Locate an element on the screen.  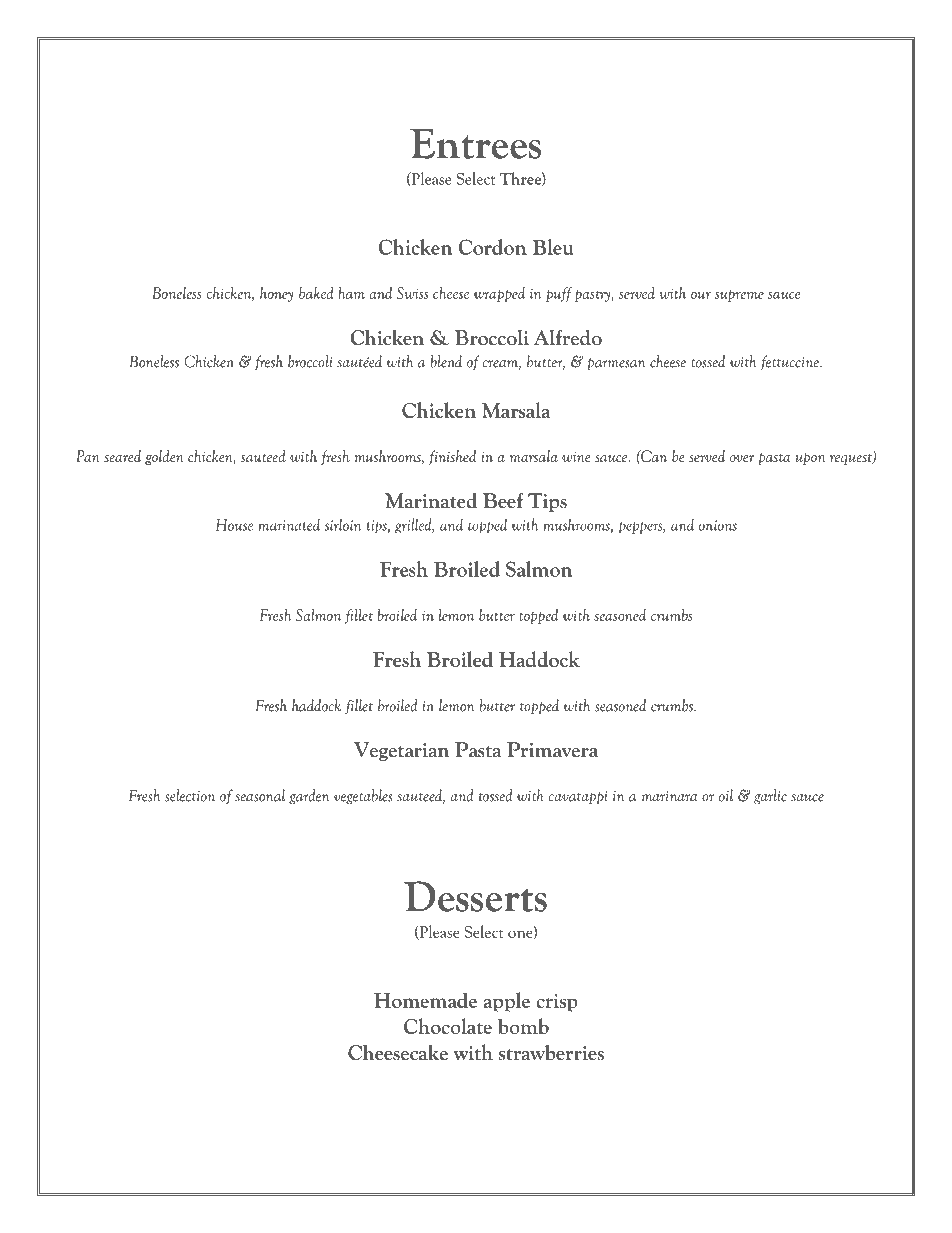
supreme is located at coordinates (739, 296).
